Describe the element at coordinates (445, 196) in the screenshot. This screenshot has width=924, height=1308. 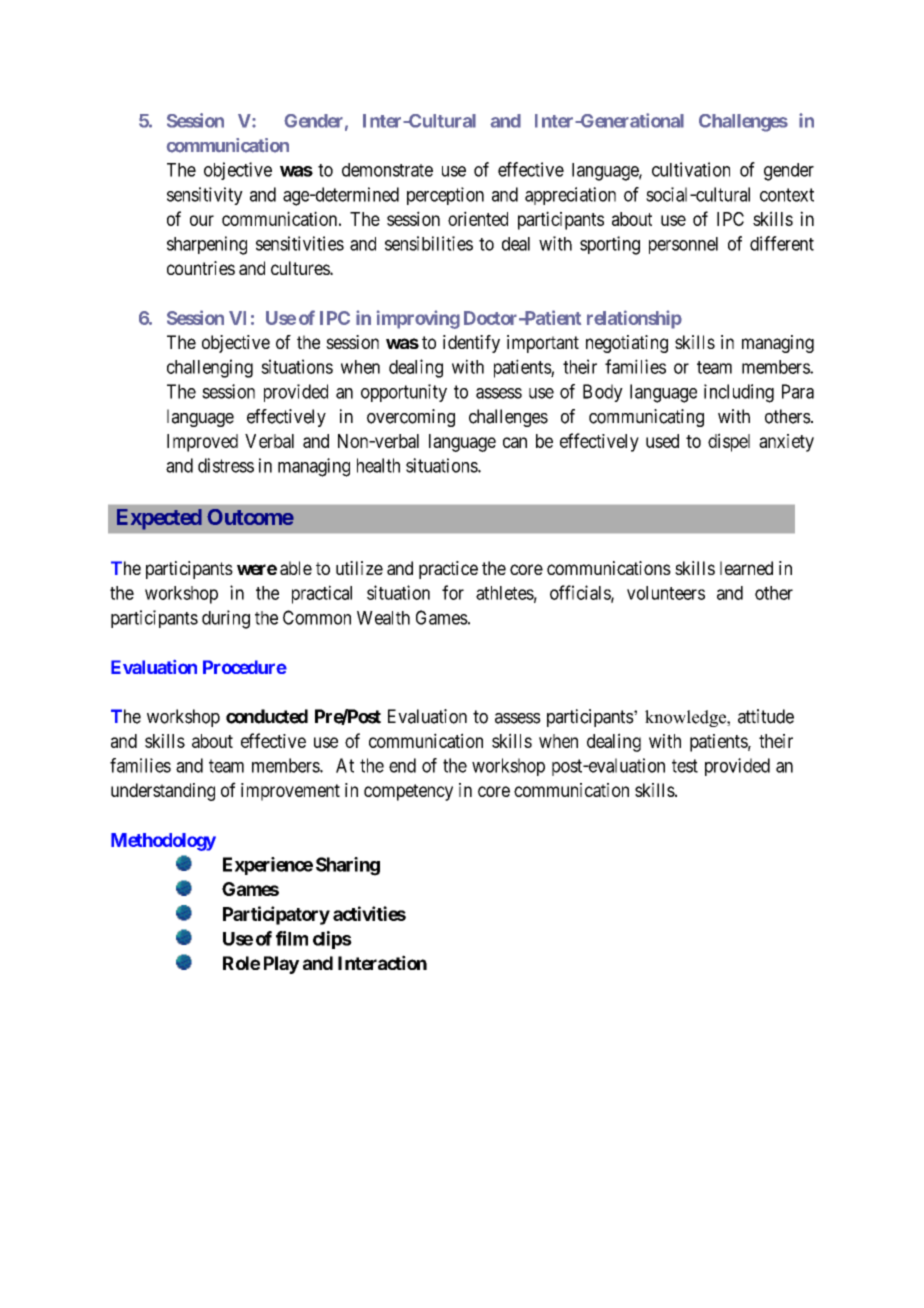
I see `perception` at that location.
